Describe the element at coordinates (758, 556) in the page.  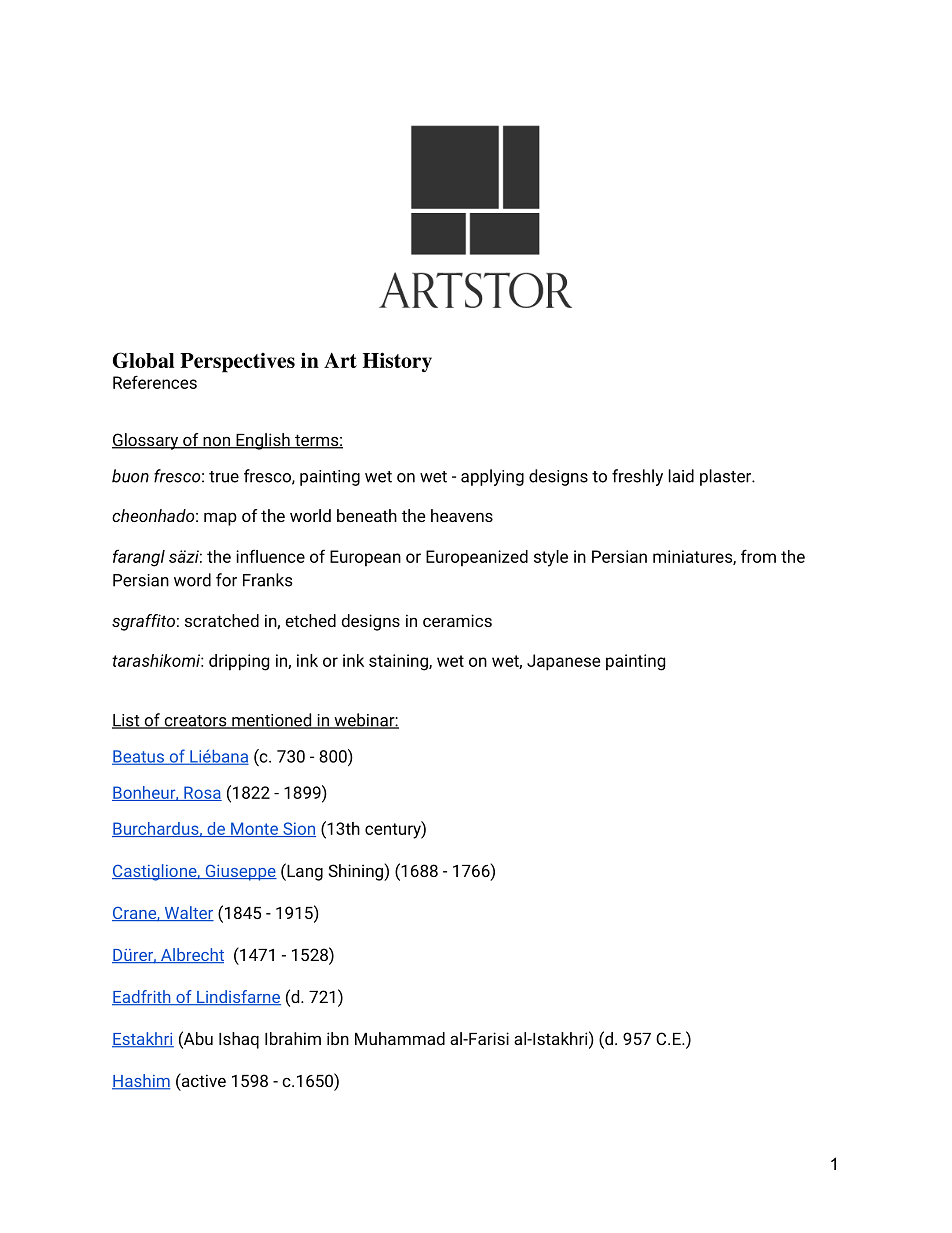
I see `from` at that location.
